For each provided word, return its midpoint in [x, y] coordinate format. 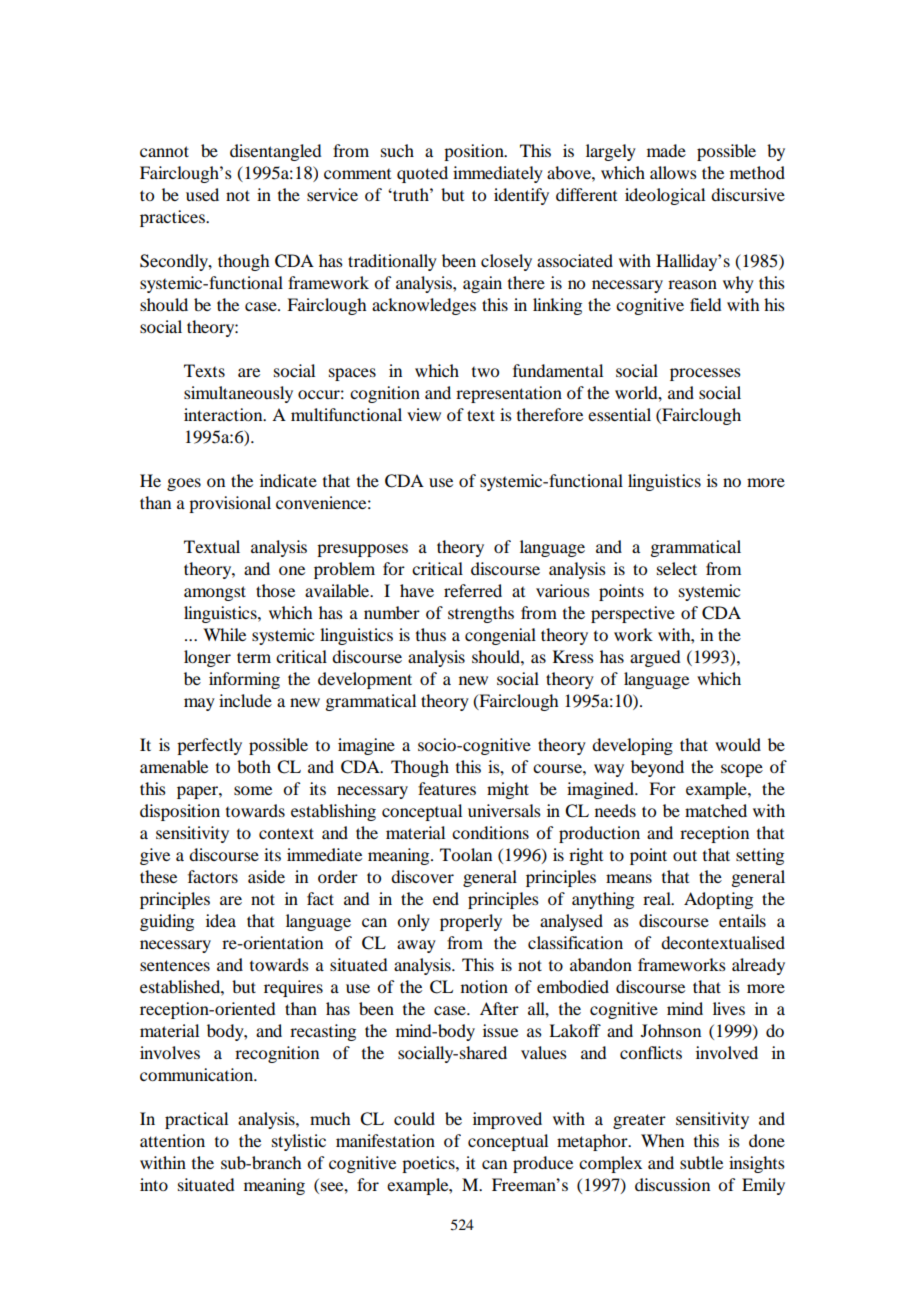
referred [473, 590]
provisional [230, 504]
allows [673, 172]
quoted [422, 174]
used [202, 194]
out [685, 855]
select [677, 568]
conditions [490, 832]
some [253, 790]
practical [196, 1120]
